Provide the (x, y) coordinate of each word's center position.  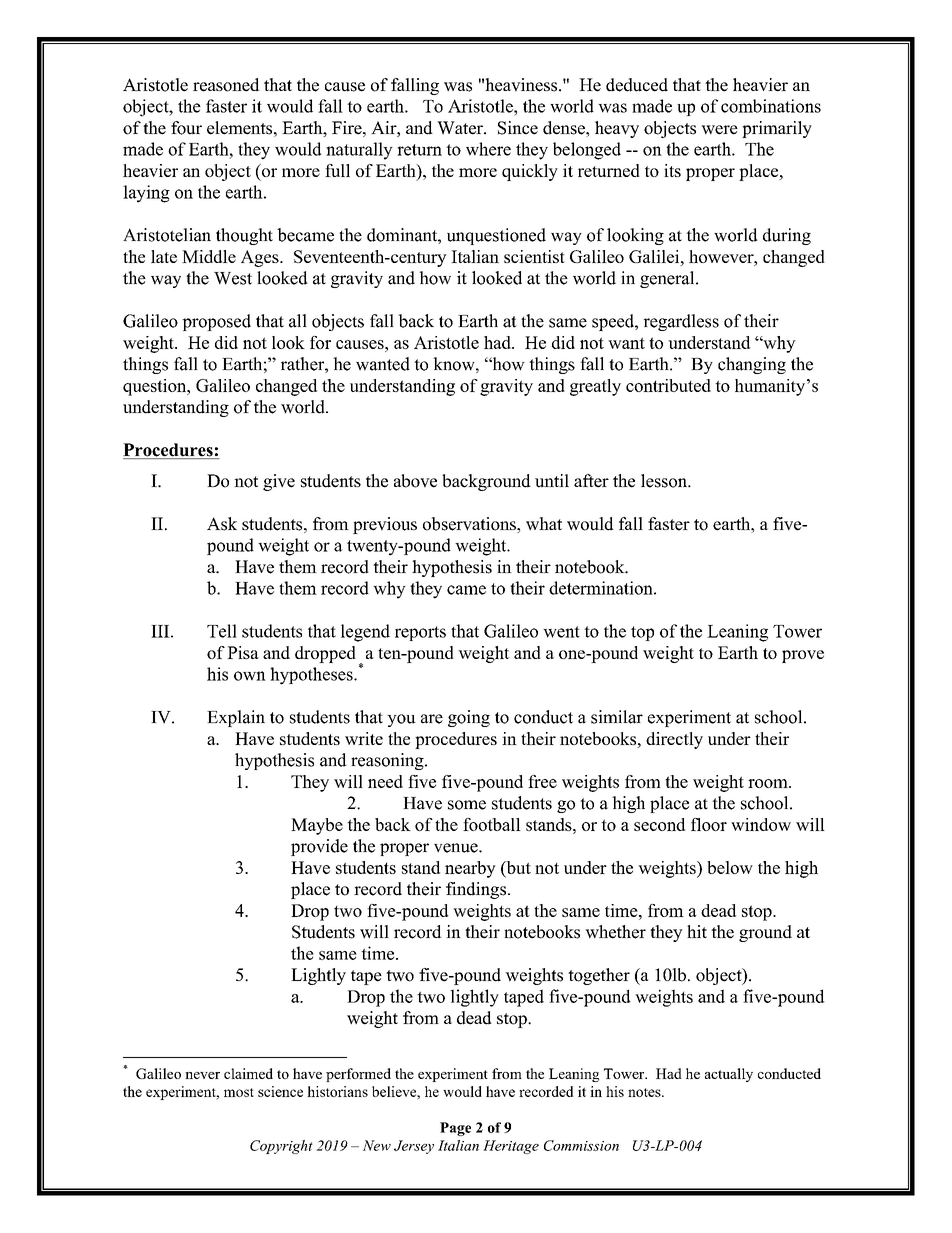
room (769, 783)
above (415, 481)
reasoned (226, 85)
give (279, 482)
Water (461, 128)
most (239, 1092)
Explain (236, 718)
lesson (665, 481)
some (467, 805)
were (719, 130)
